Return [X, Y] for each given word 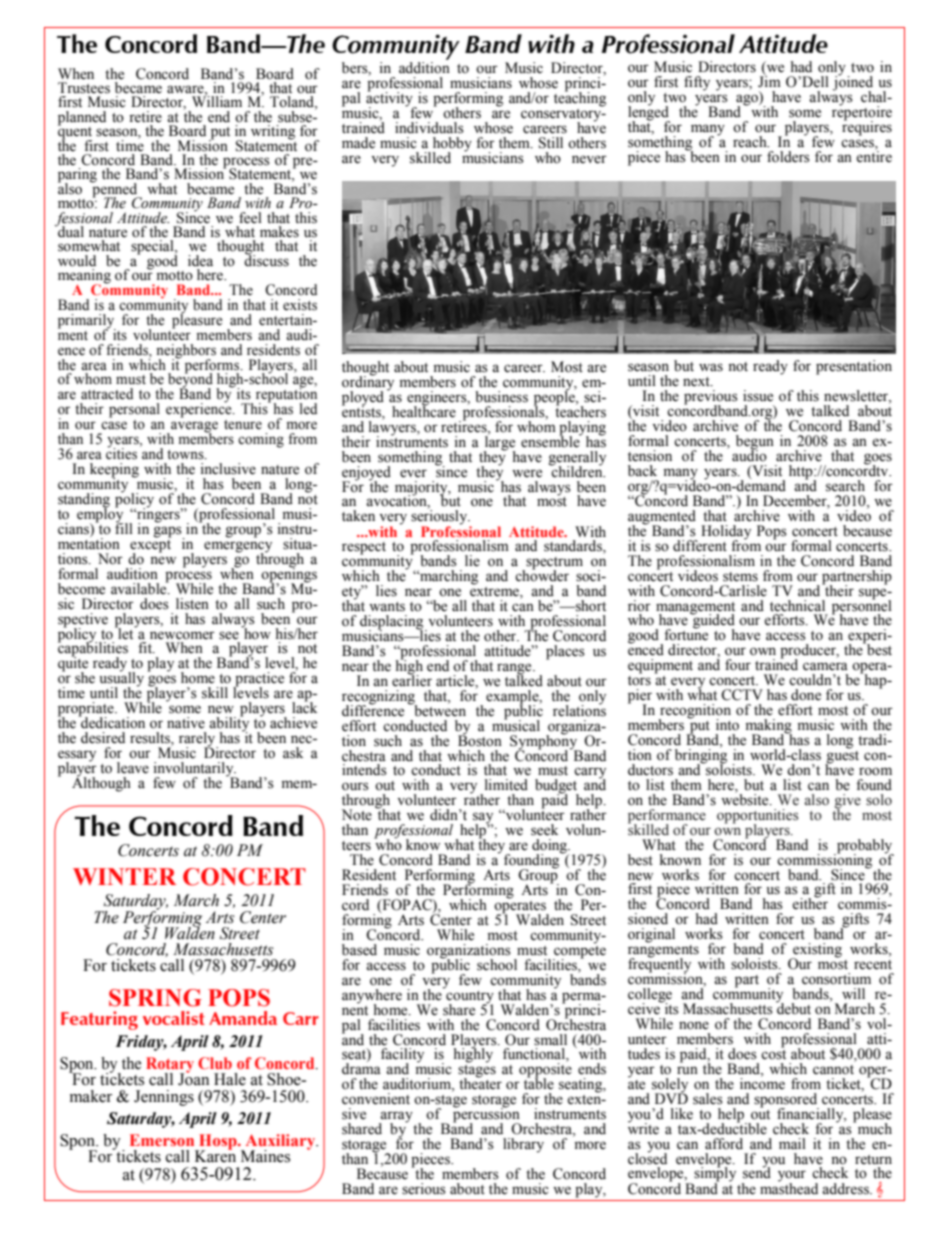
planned [82, 119]
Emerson [162, 1140]
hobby [452, 145]
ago [748, 101]
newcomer [182, 635]
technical [797, 606]
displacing [393, 623]
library [523, 1145]
